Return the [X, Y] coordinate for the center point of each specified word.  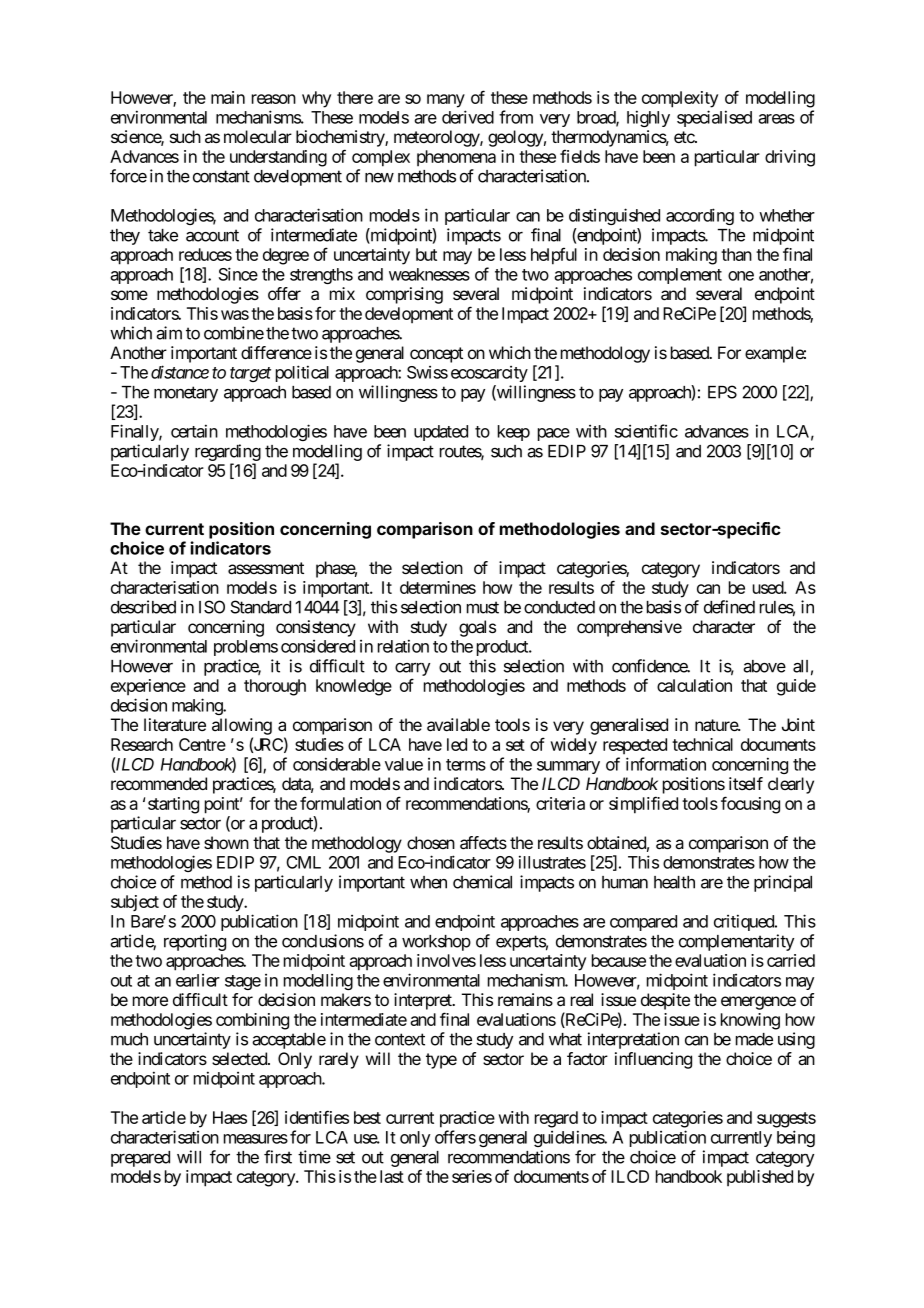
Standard [260, 607]
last [392, 1176]
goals [477, 628]
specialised [714, 118]
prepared [140, 1159]
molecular [258, 137]
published [760, 1178]
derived [468, 117]
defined [729, 607]
